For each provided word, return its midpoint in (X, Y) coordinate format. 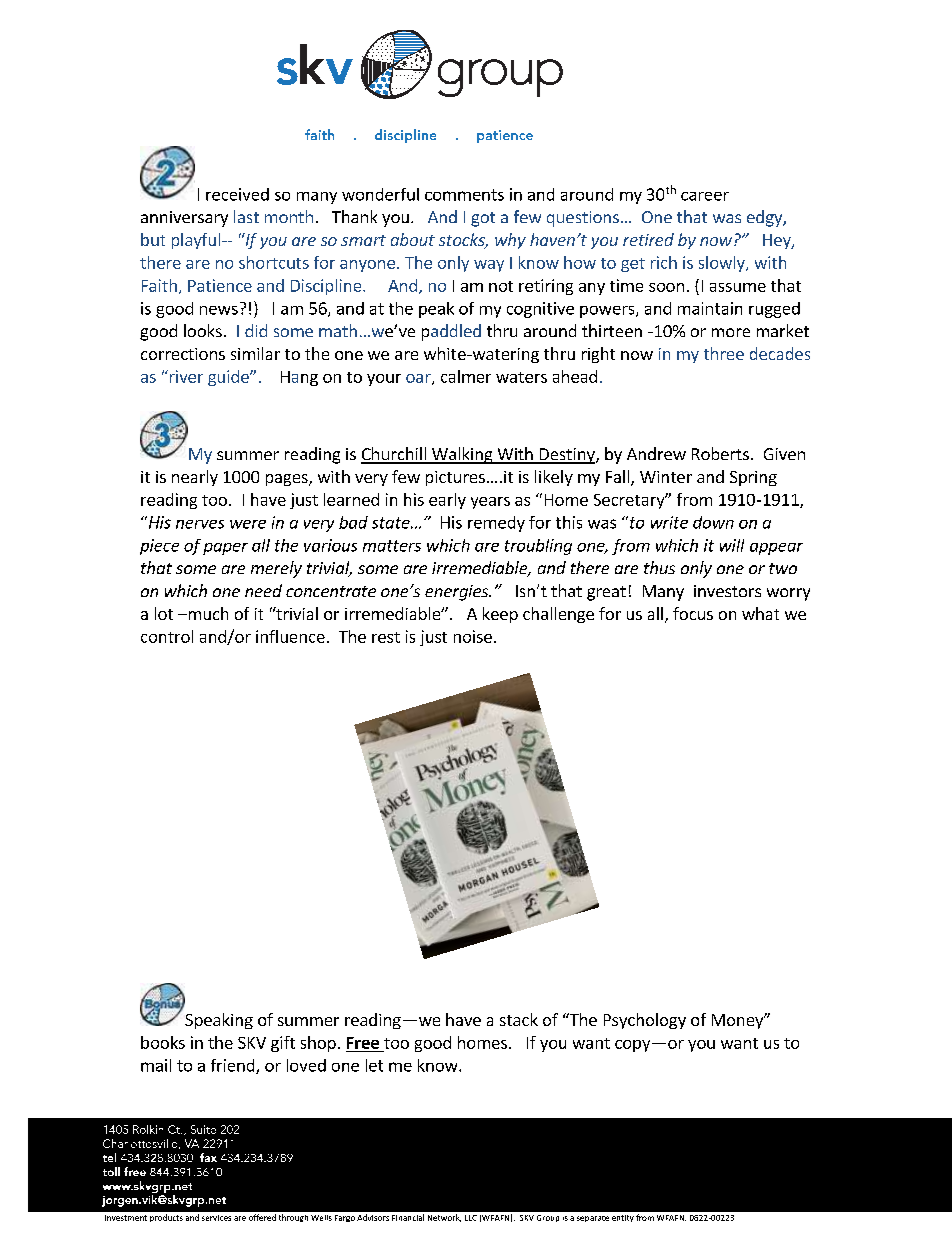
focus (693, 613)
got (483, 219)
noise (473, 636)
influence (290, 636)
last (246, 216)
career (705, 196)
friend (234, 1066)
